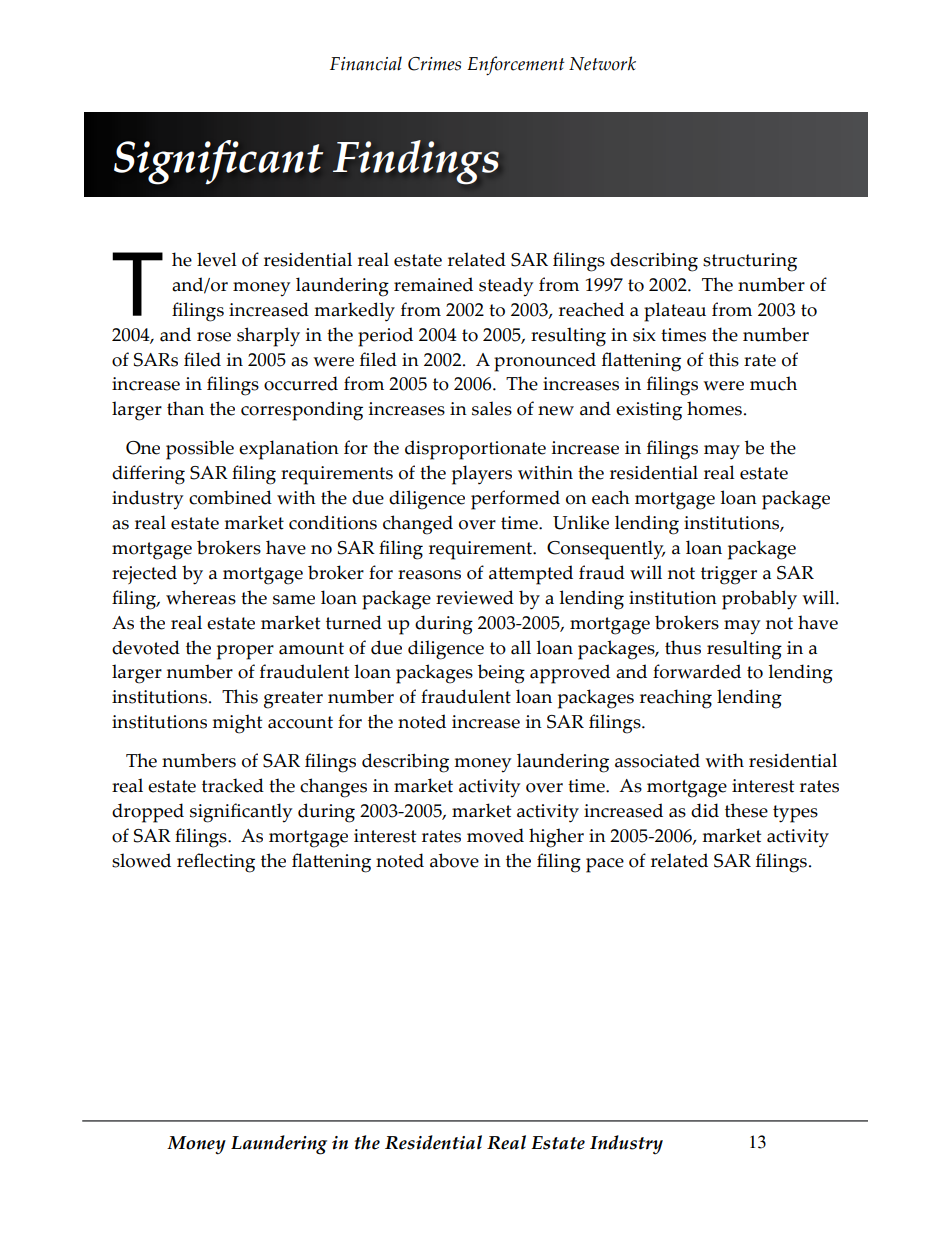 The width and height of the screenshot is (952, 1233). I want to click on Crimes, so click(434, 64).
